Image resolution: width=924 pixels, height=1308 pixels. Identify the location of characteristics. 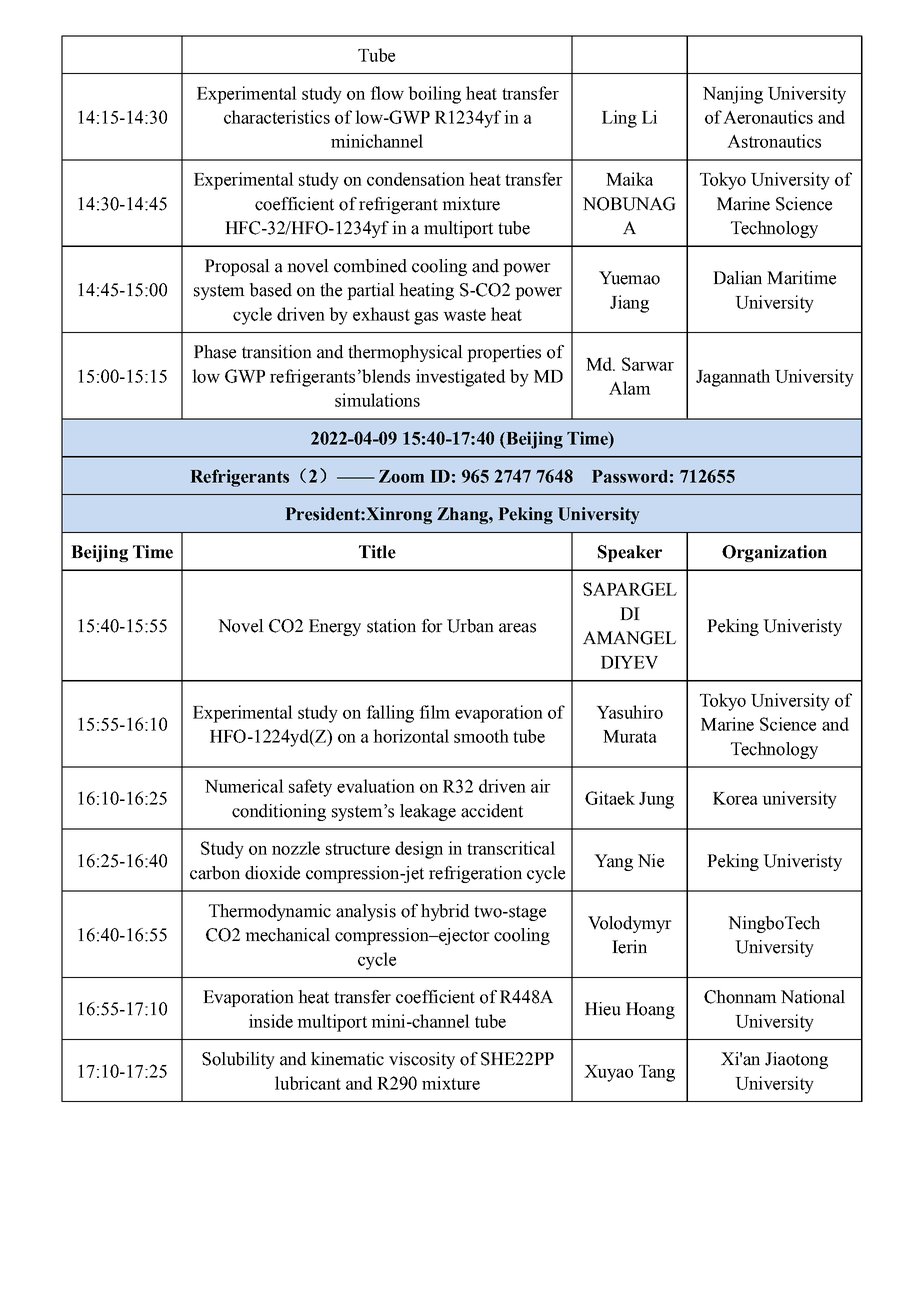
(277, 117).
